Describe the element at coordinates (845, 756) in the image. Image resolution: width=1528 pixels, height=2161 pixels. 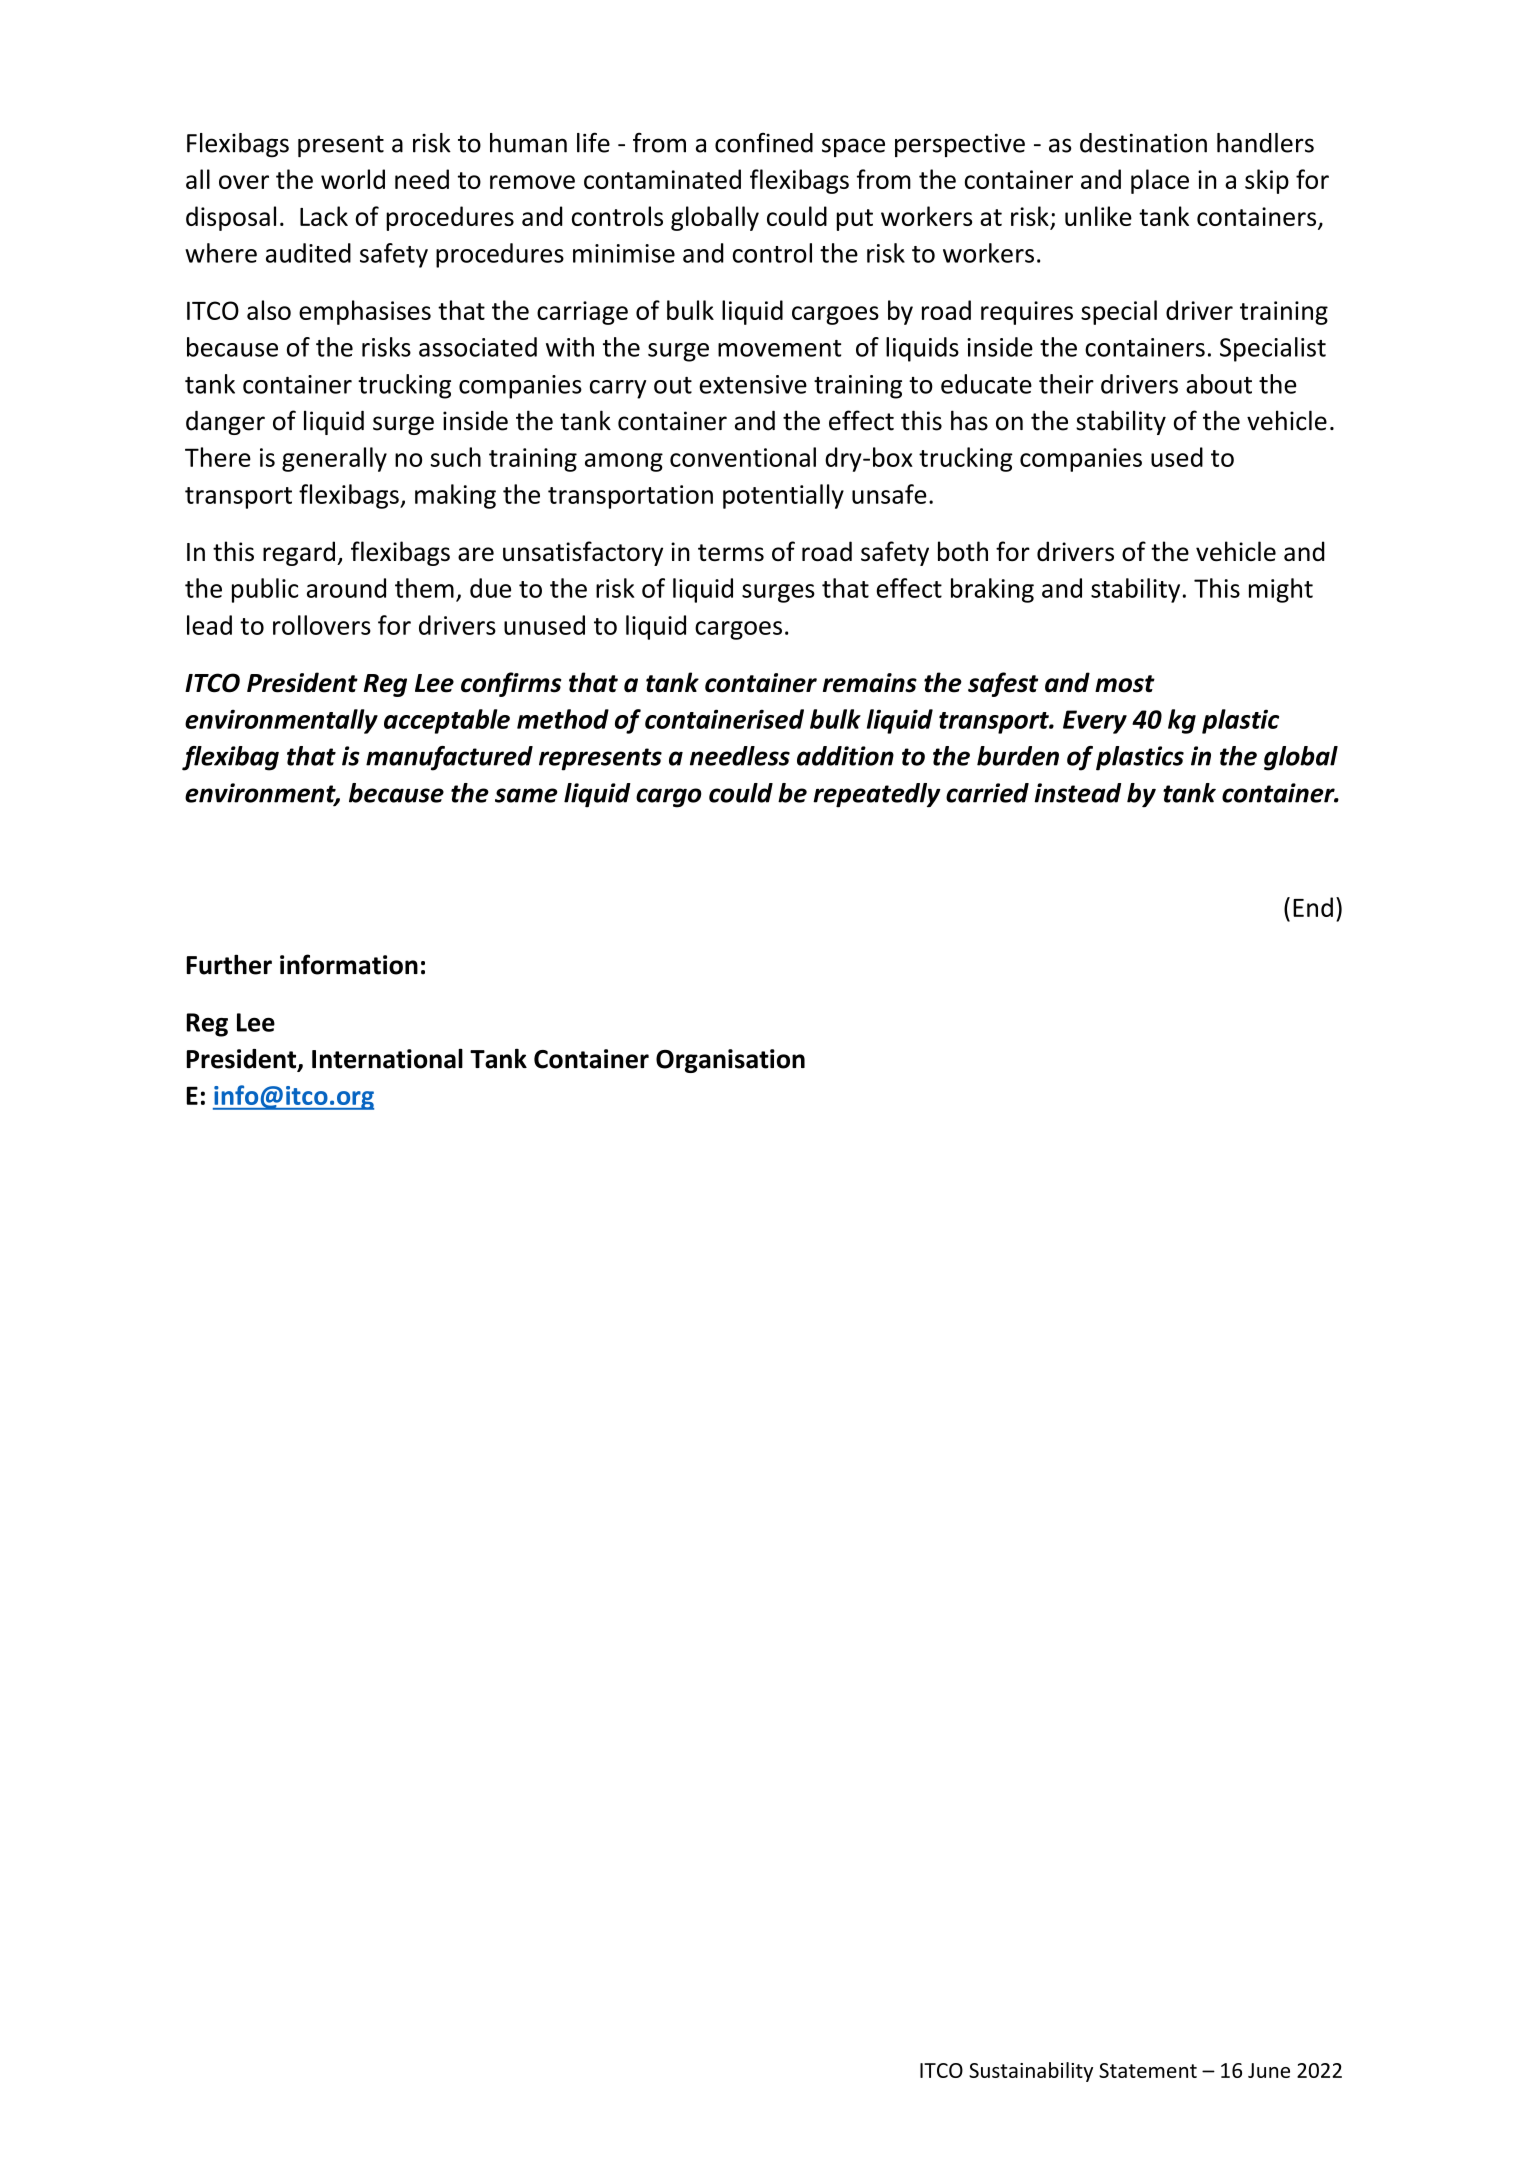
I see `addition` at that location.
